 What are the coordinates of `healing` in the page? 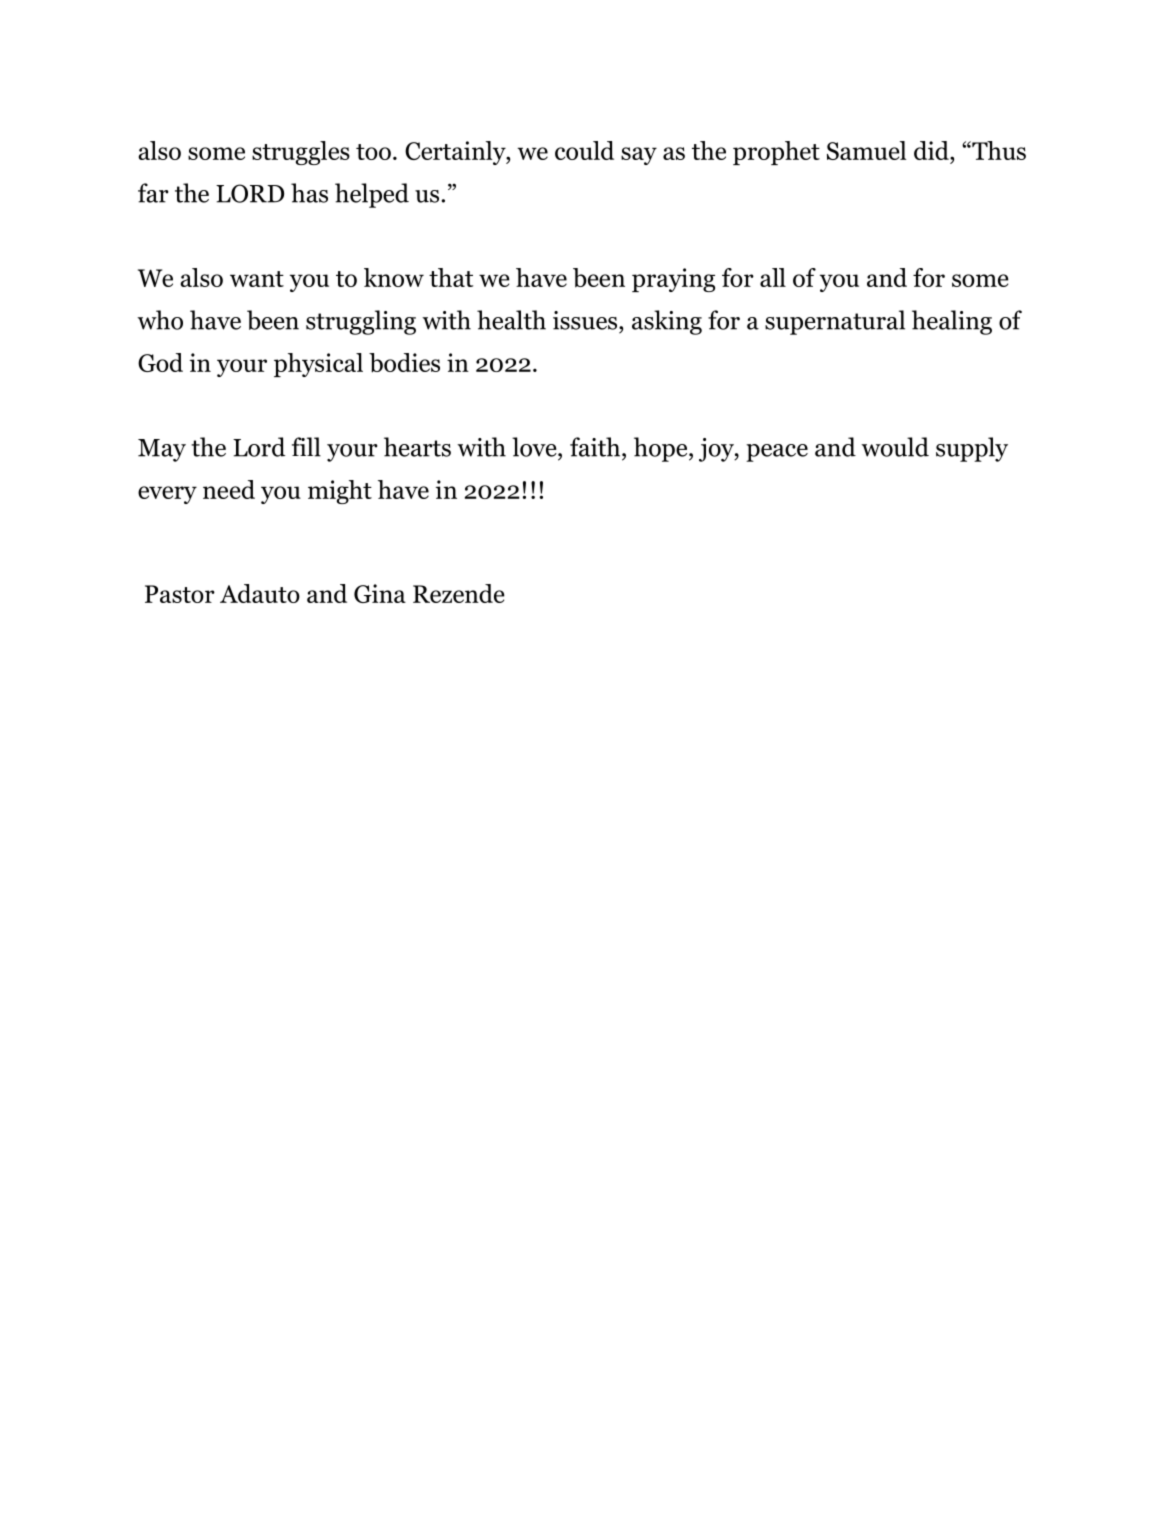 It's located at (952, 322).
